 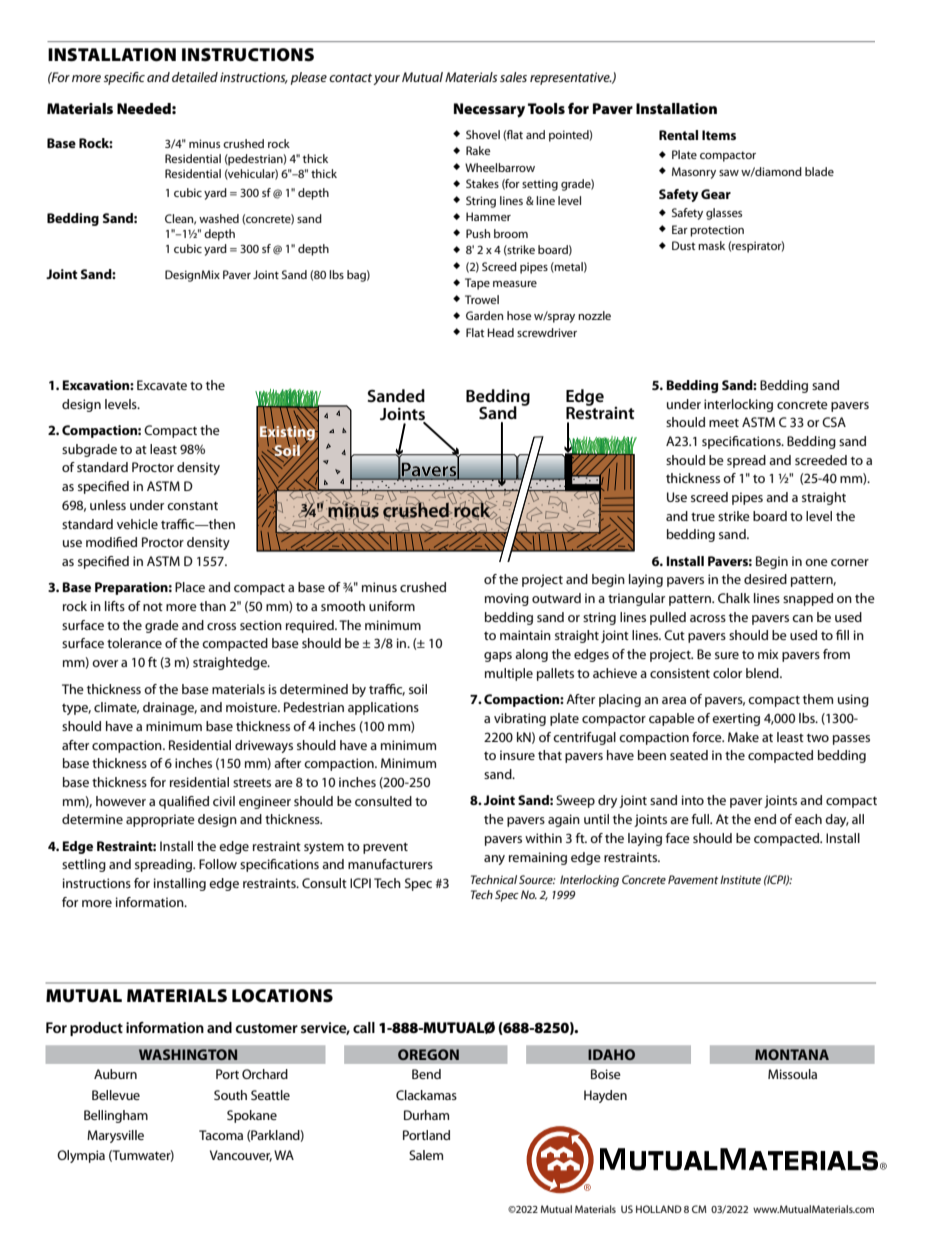 I want to click on detailed, so click(x=195, y=77).
